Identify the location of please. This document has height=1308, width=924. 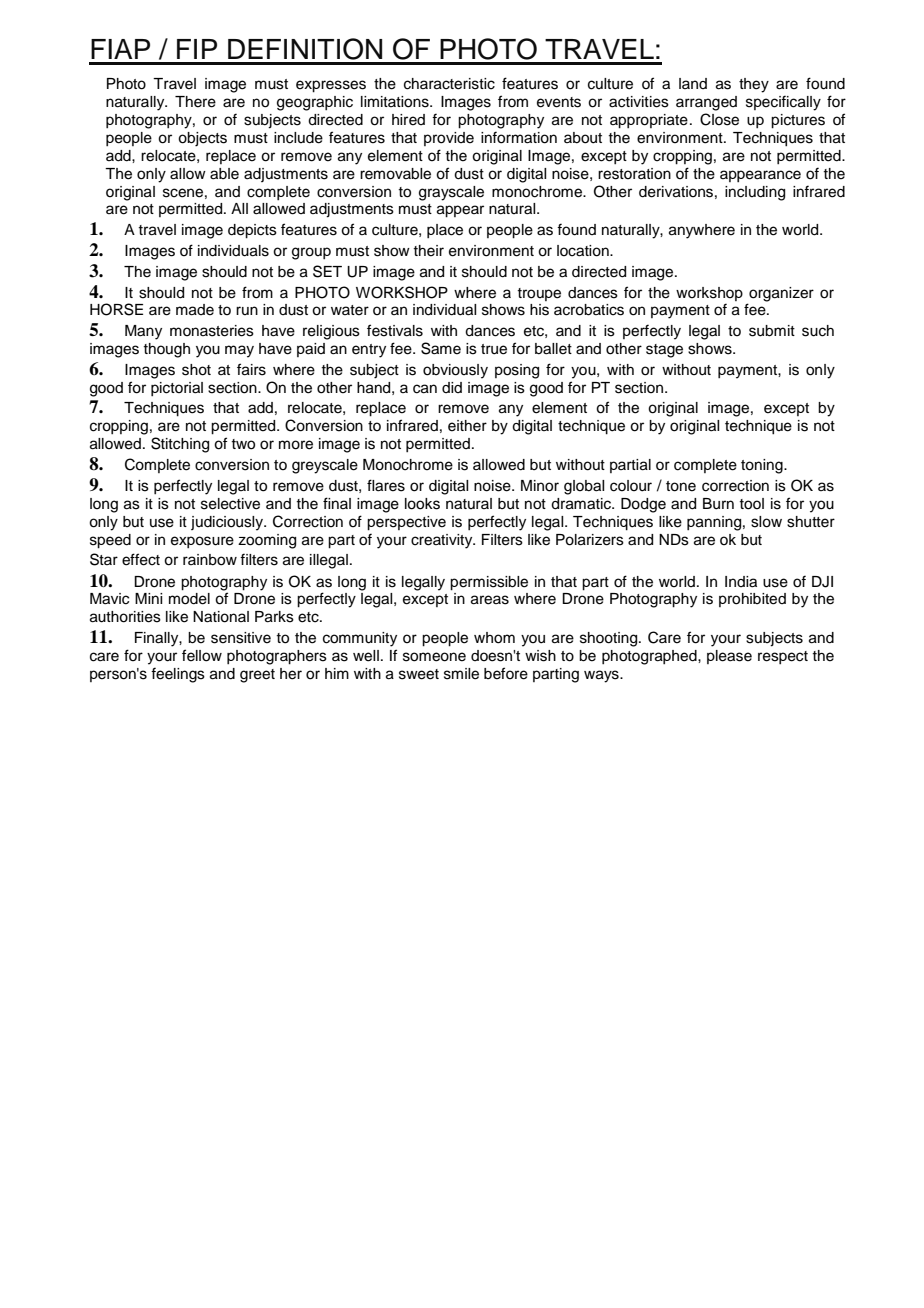
(729, 657).
